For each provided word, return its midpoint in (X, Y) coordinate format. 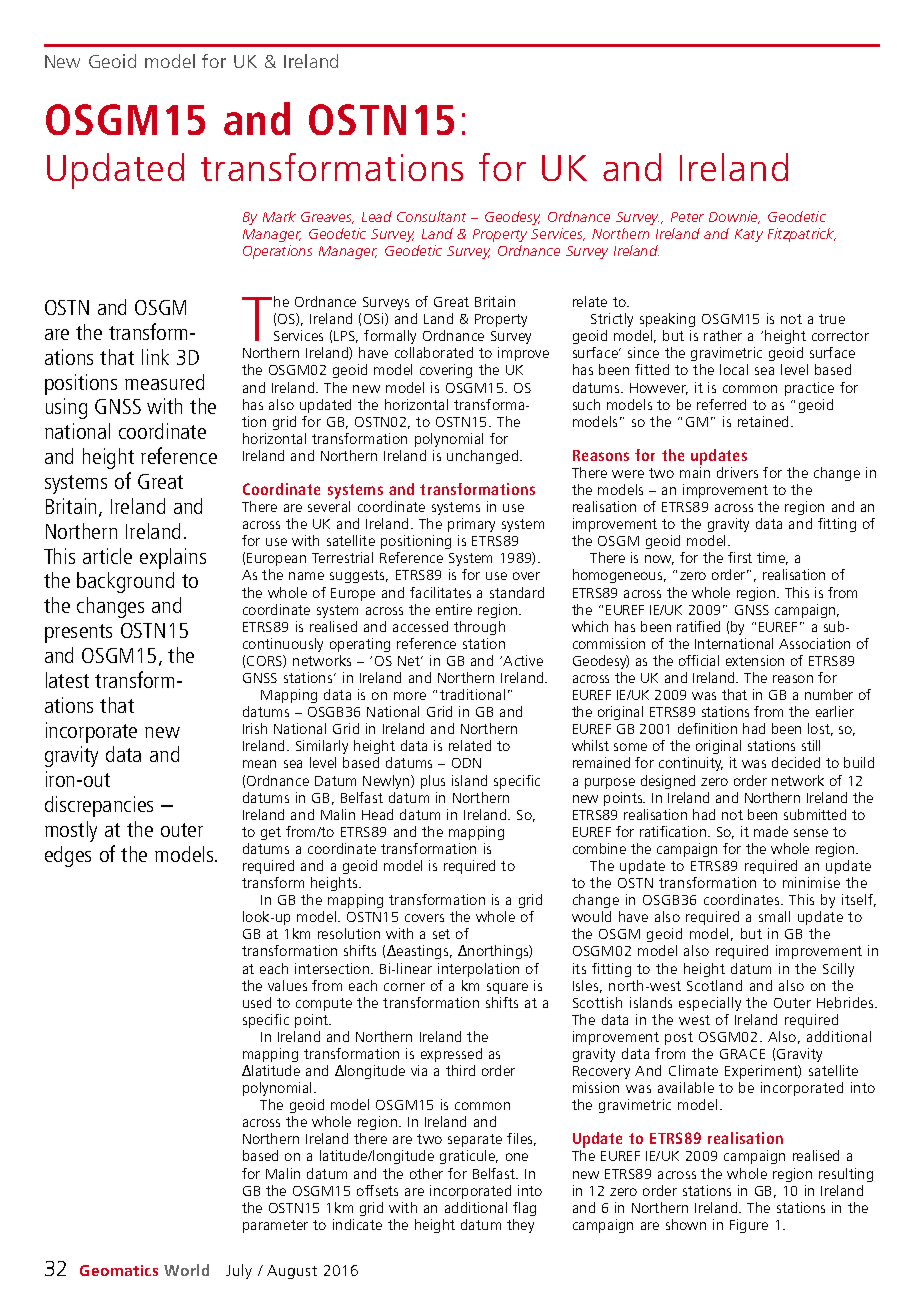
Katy (749, 235)
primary (471, 525)
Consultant (431, 216)
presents (78, 633)
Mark (279, 216)
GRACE (742, 1054)
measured (164, 382)
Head (377, 814)
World (186, 1270)
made (771, 831)
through (479, 628)
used (257, 1002)
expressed (451, 1055)
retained (765, 421)
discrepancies (99, 806)
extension (755, 660)
